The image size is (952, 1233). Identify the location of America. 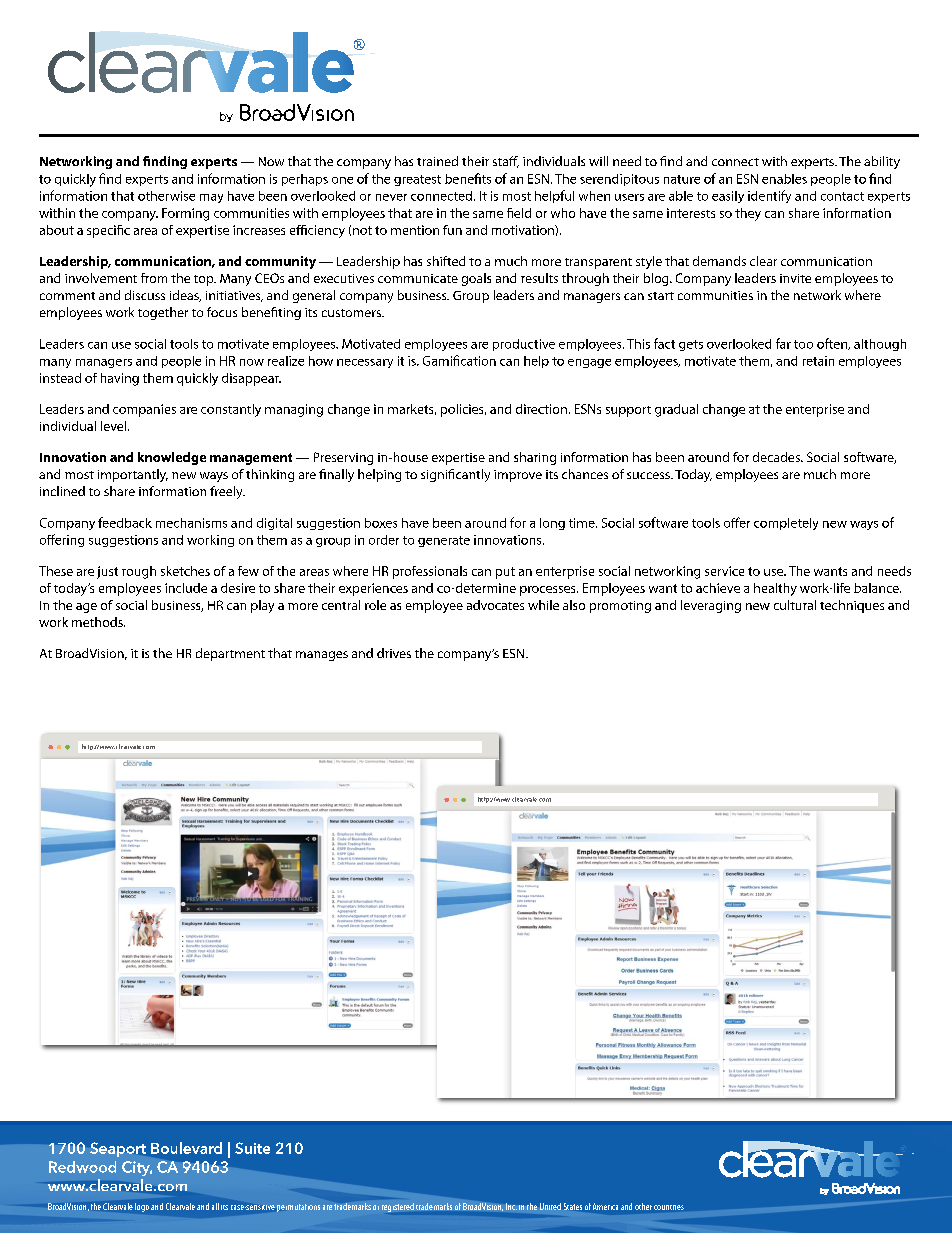
(605, 1206).
